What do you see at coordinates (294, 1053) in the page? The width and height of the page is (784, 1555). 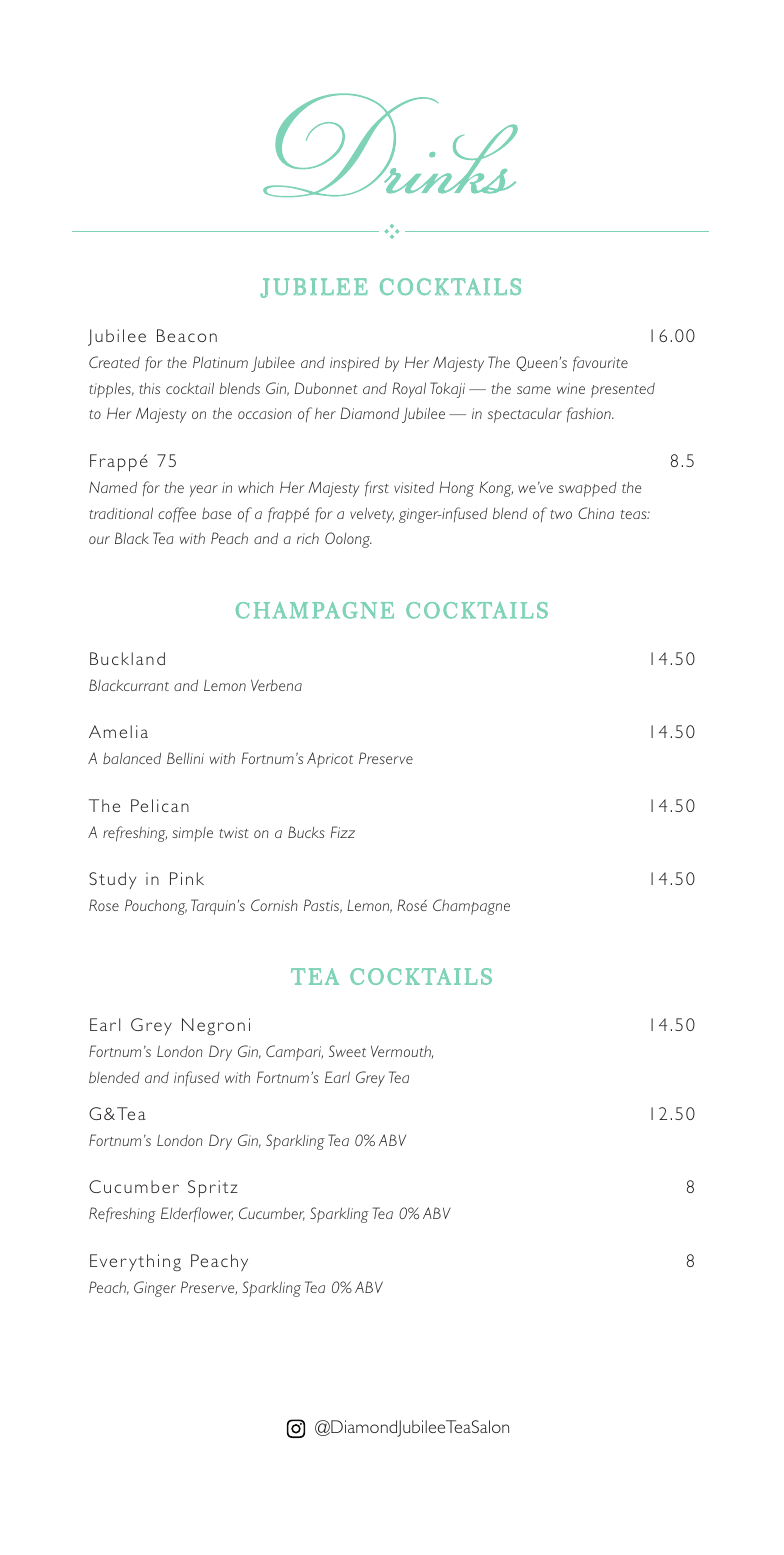 I see `Campari` at bounding box center [294, 1053].
